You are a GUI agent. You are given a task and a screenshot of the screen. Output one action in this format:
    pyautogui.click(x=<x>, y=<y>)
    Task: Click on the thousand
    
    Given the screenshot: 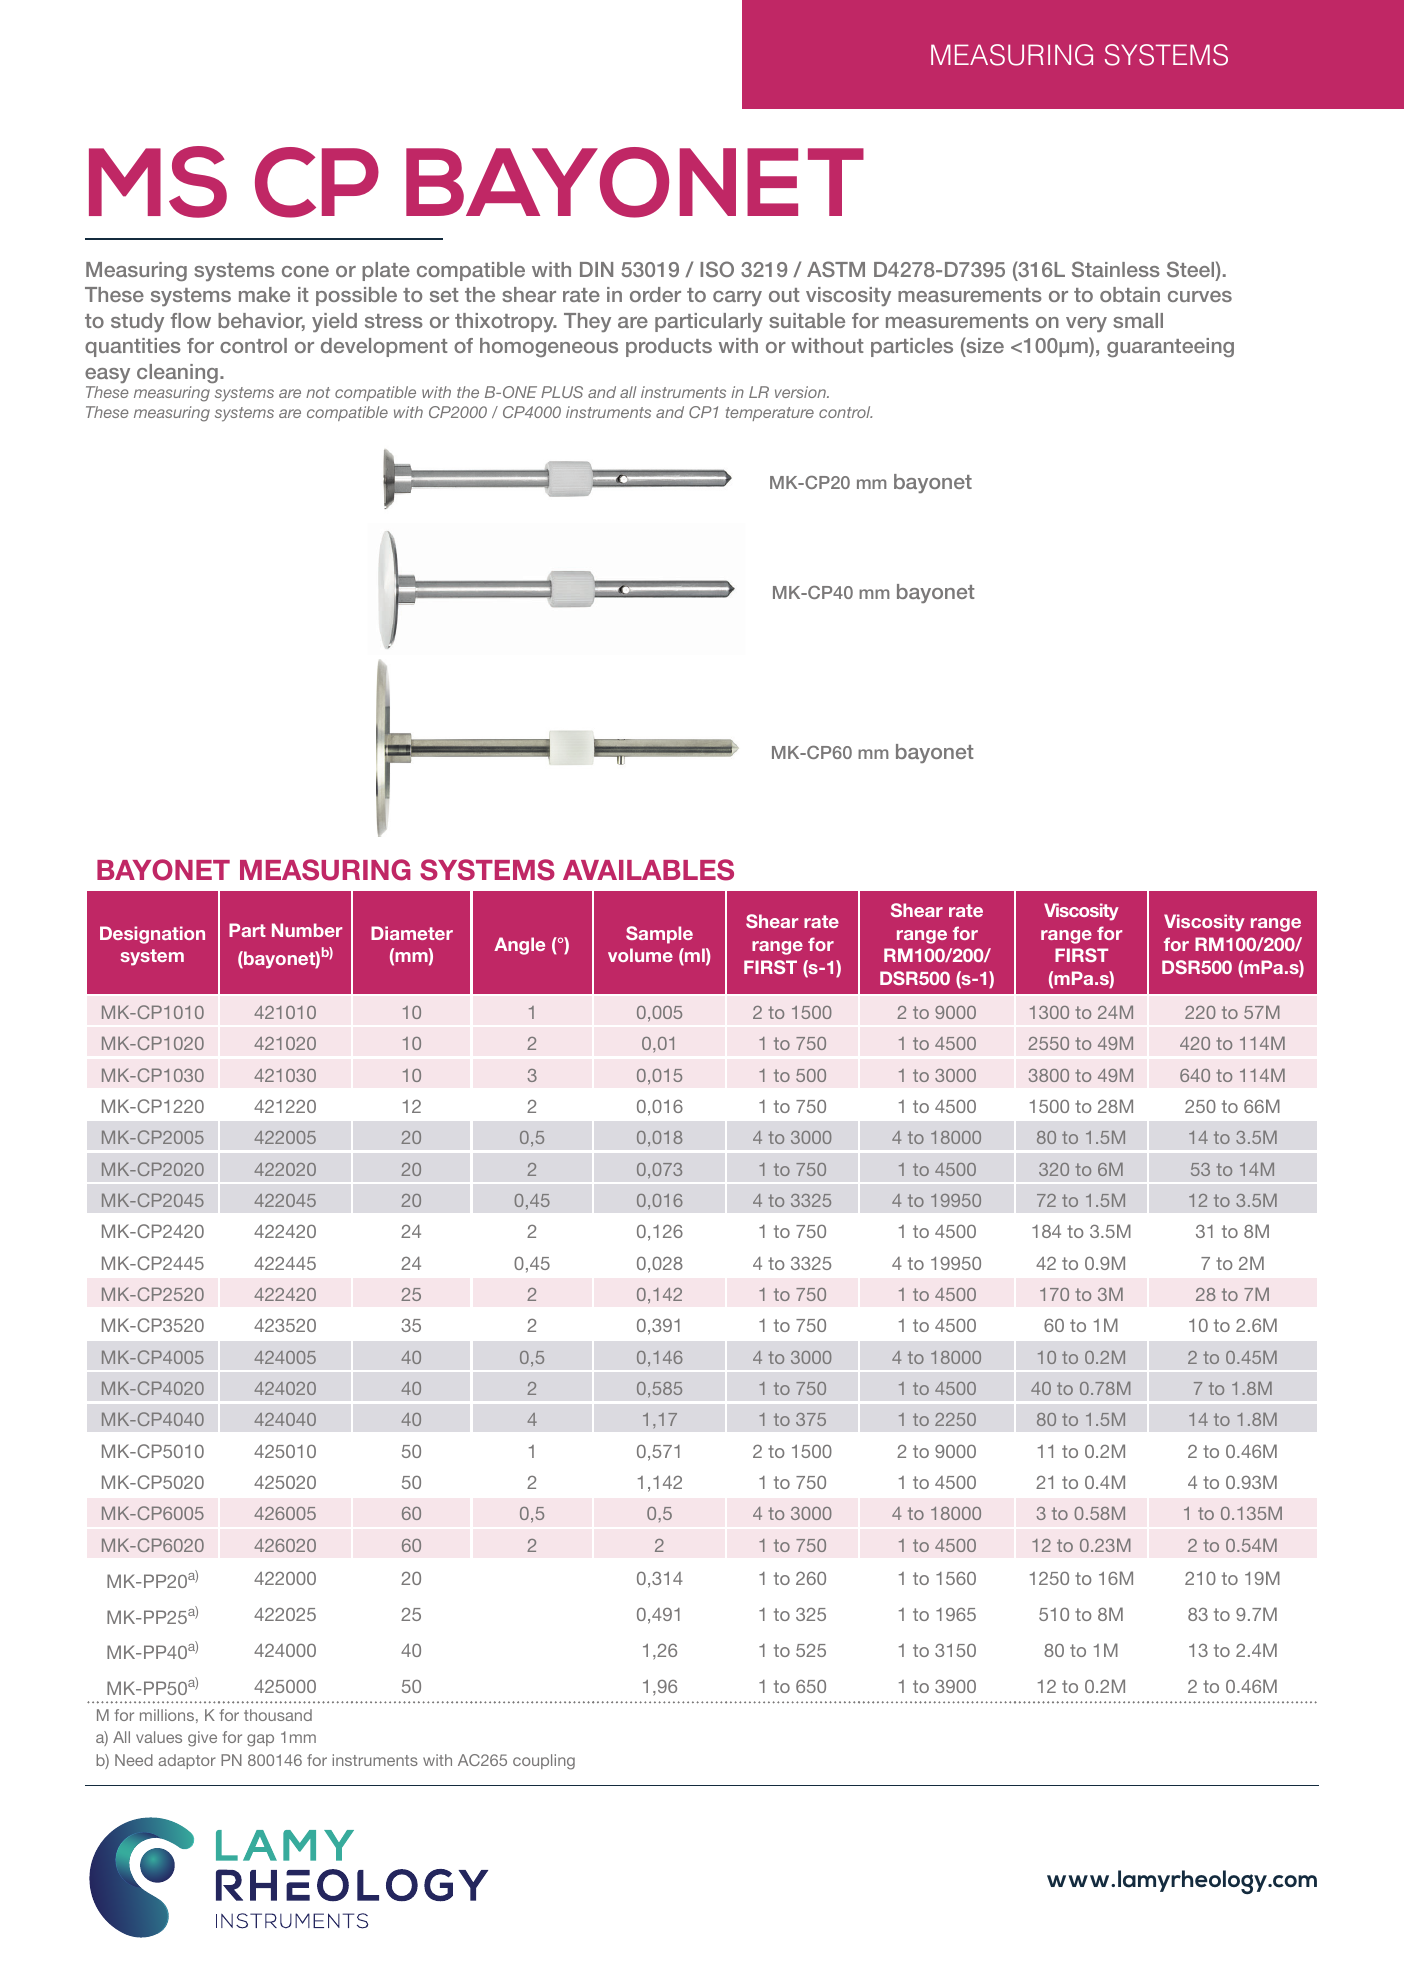 What is the action you would take?
    pyautogui.click(x=278, y=1715)
